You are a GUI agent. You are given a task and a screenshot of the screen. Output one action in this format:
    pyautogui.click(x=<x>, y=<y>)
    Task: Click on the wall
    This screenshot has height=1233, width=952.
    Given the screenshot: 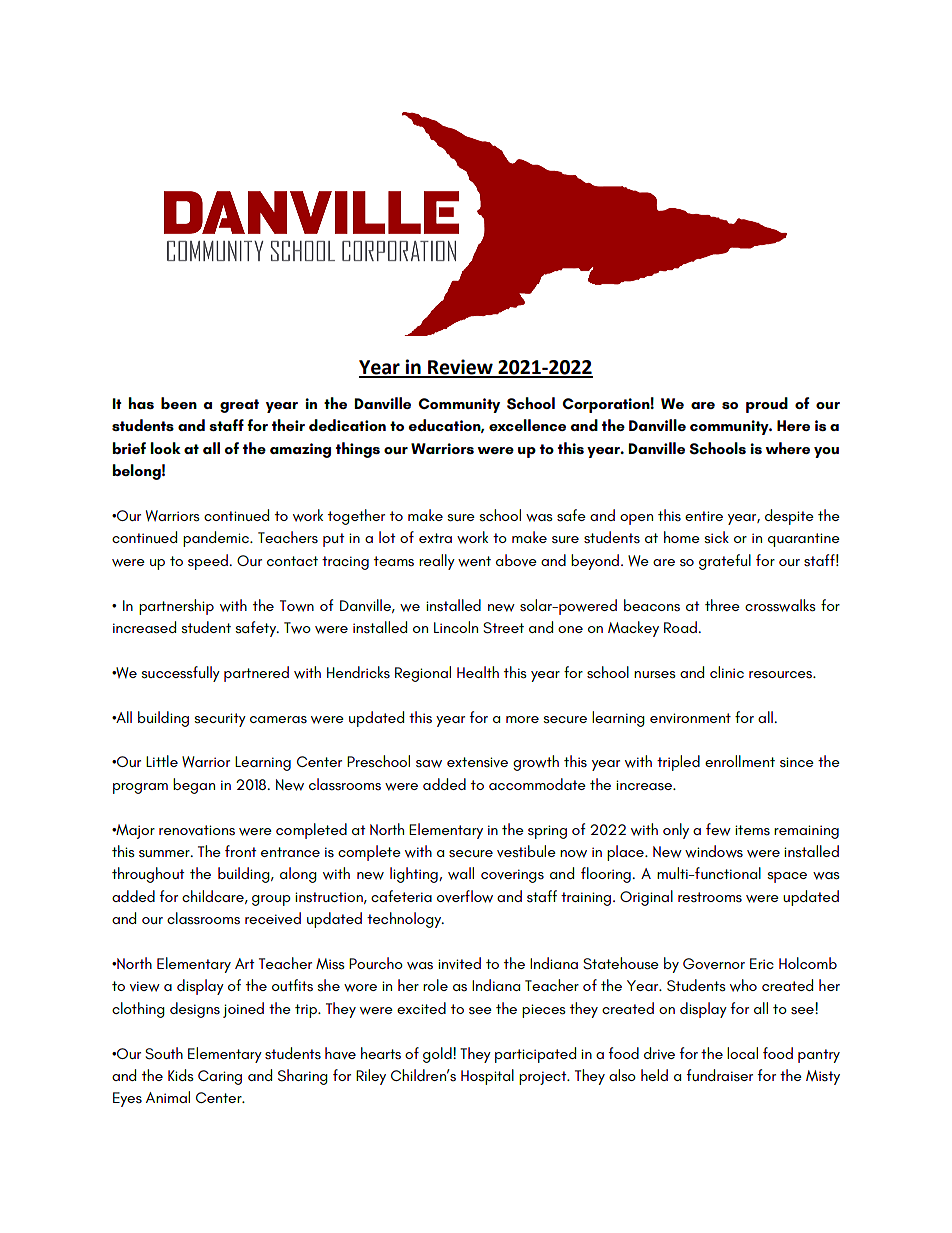 What is the action you would take?
    pyautogui.click(x=461, y=873)
